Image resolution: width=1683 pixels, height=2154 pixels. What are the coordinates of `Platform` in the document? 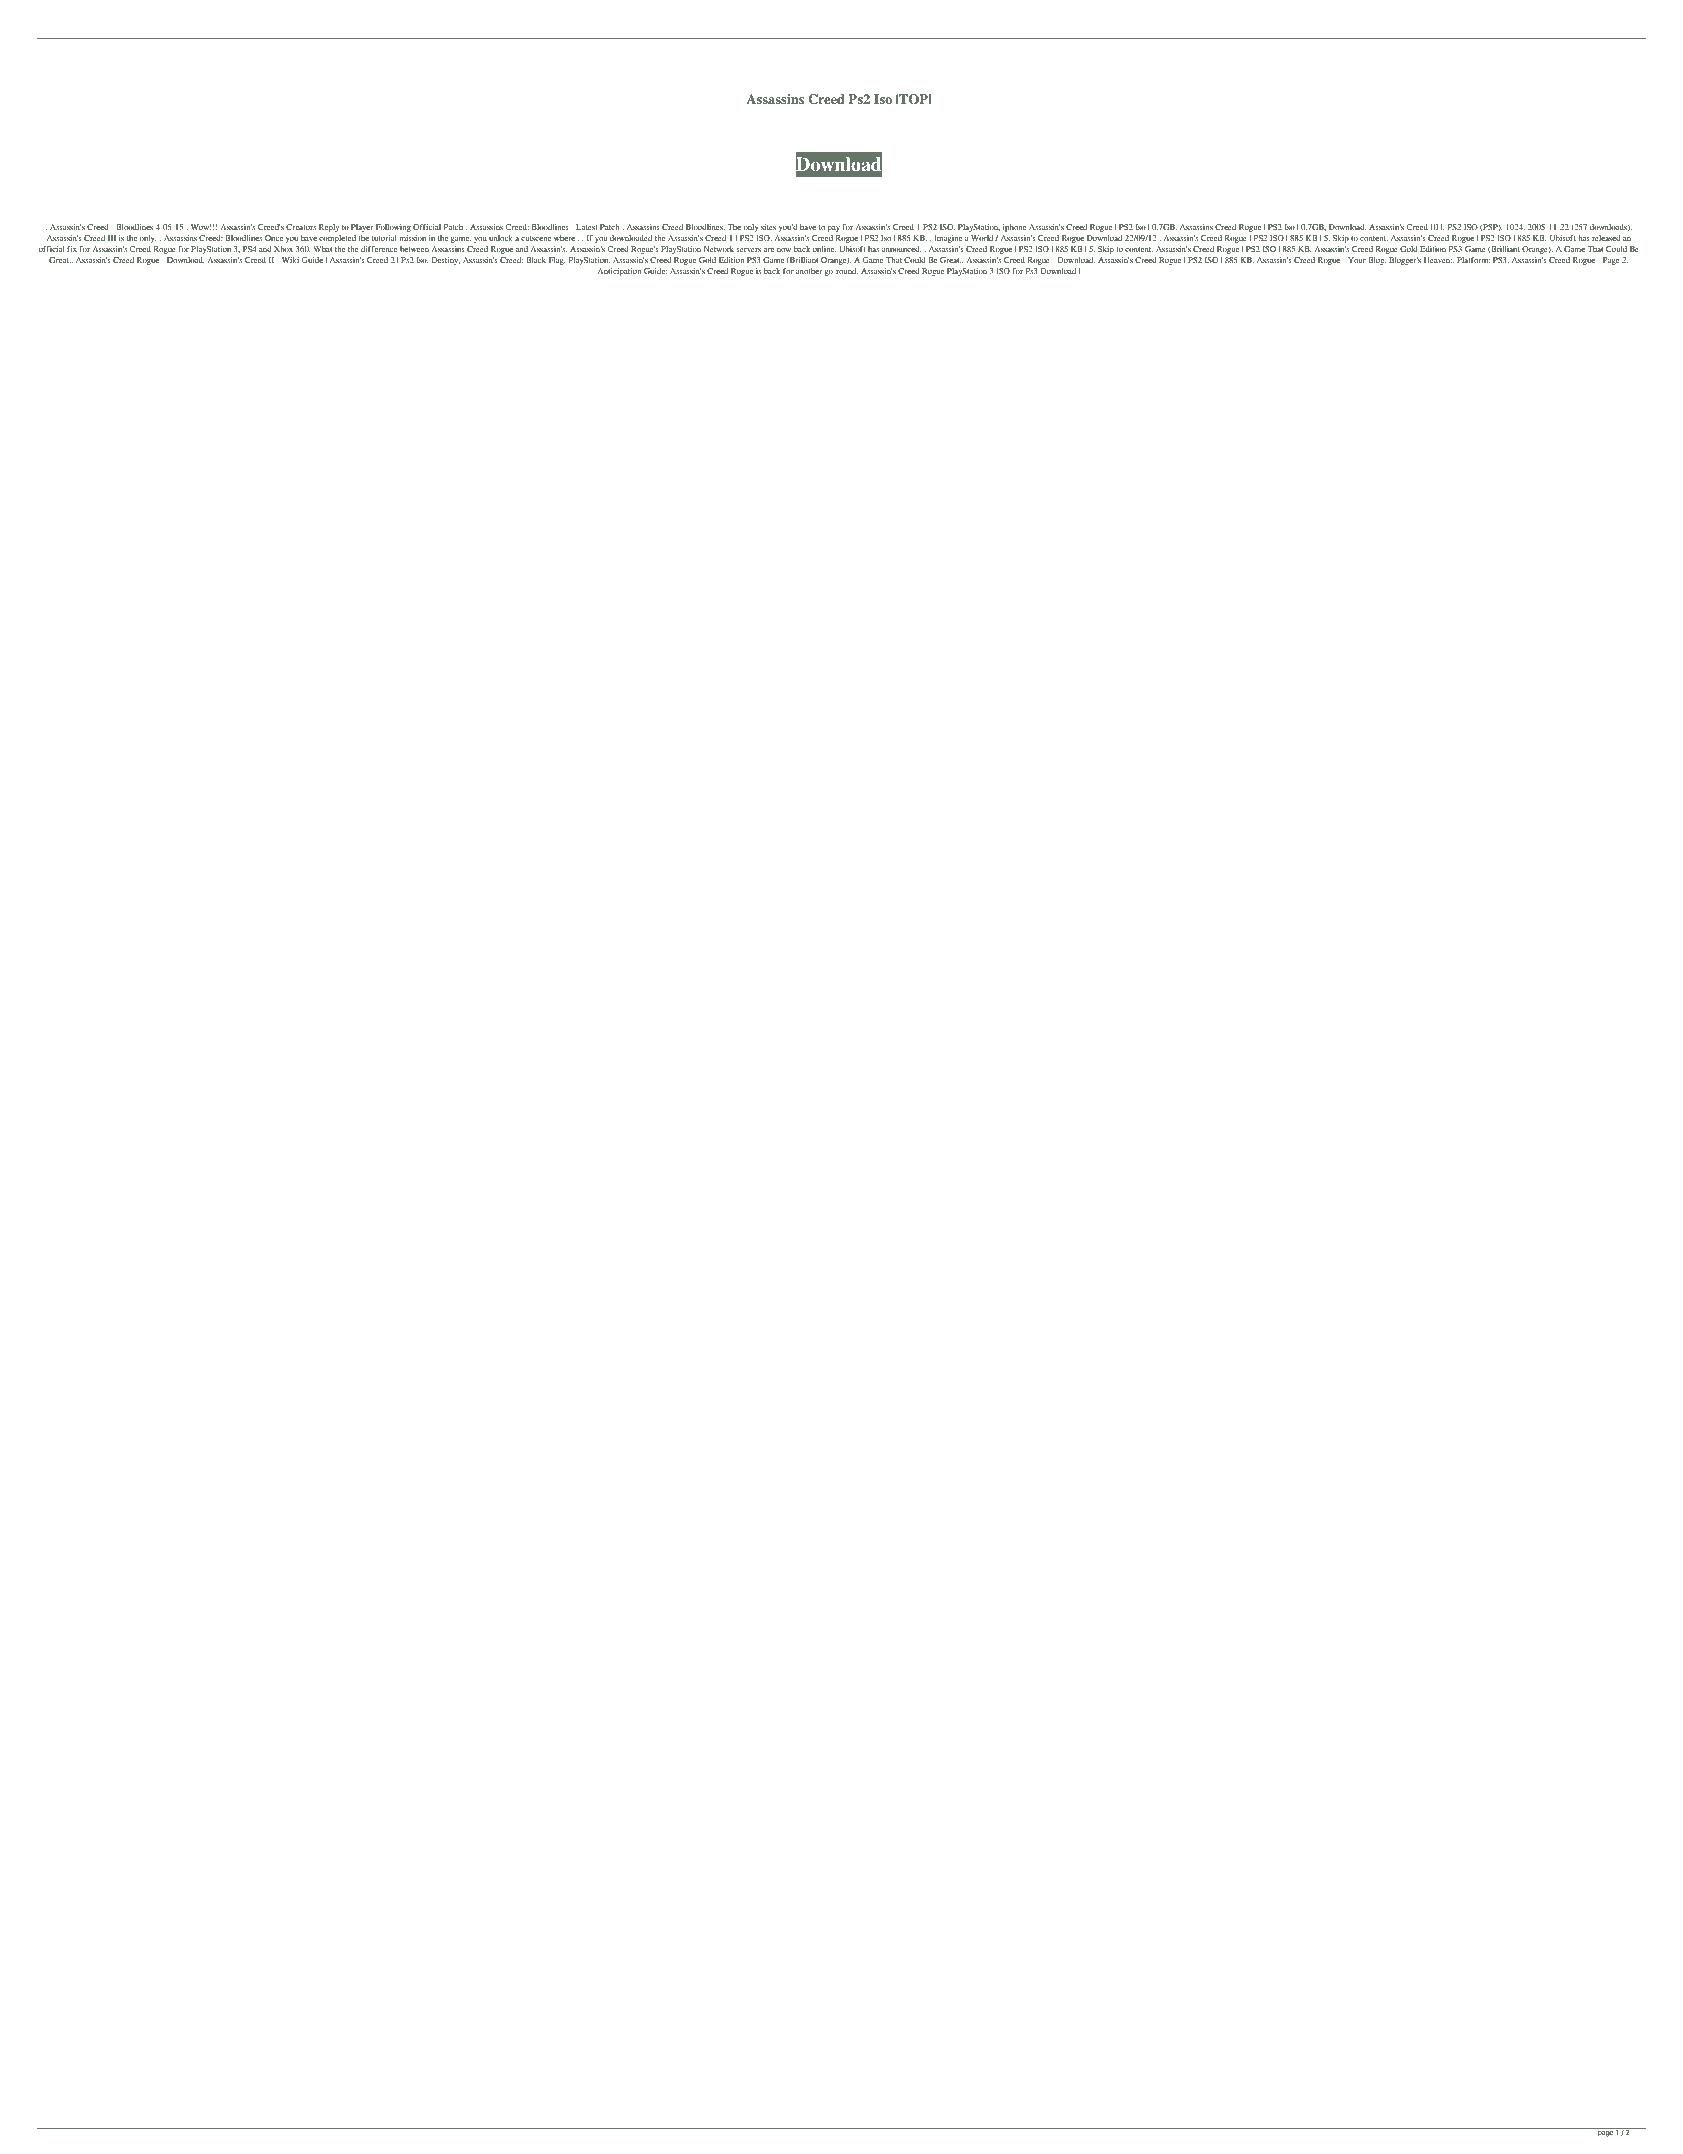 It's located at (1473, 260).
